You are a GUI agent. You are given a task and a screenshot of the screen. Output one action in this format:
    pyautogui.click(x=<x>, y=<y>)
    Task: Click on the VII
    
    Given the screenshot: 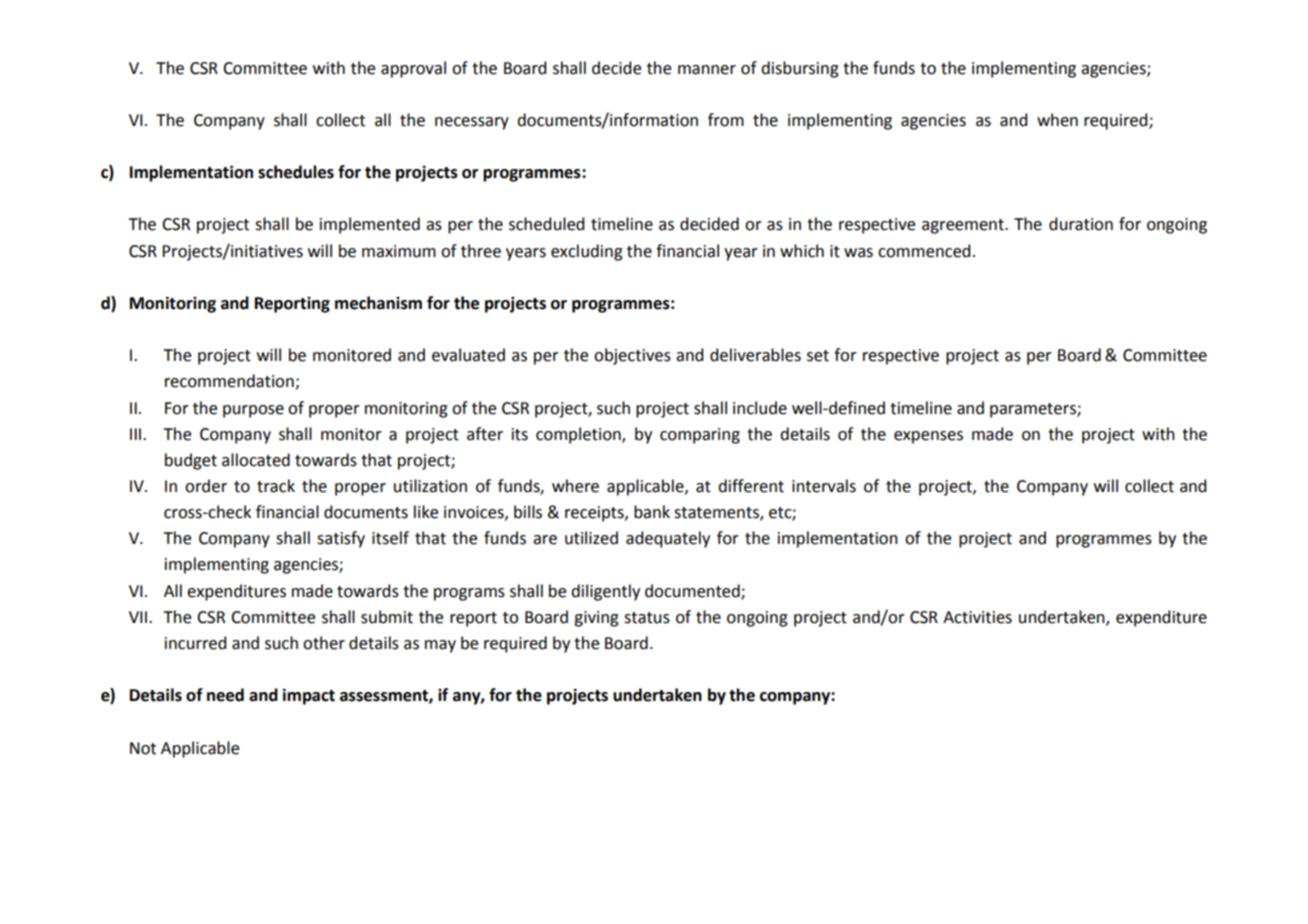 What is the action you would take?
    pyautogui.click(x=139, y=617)
